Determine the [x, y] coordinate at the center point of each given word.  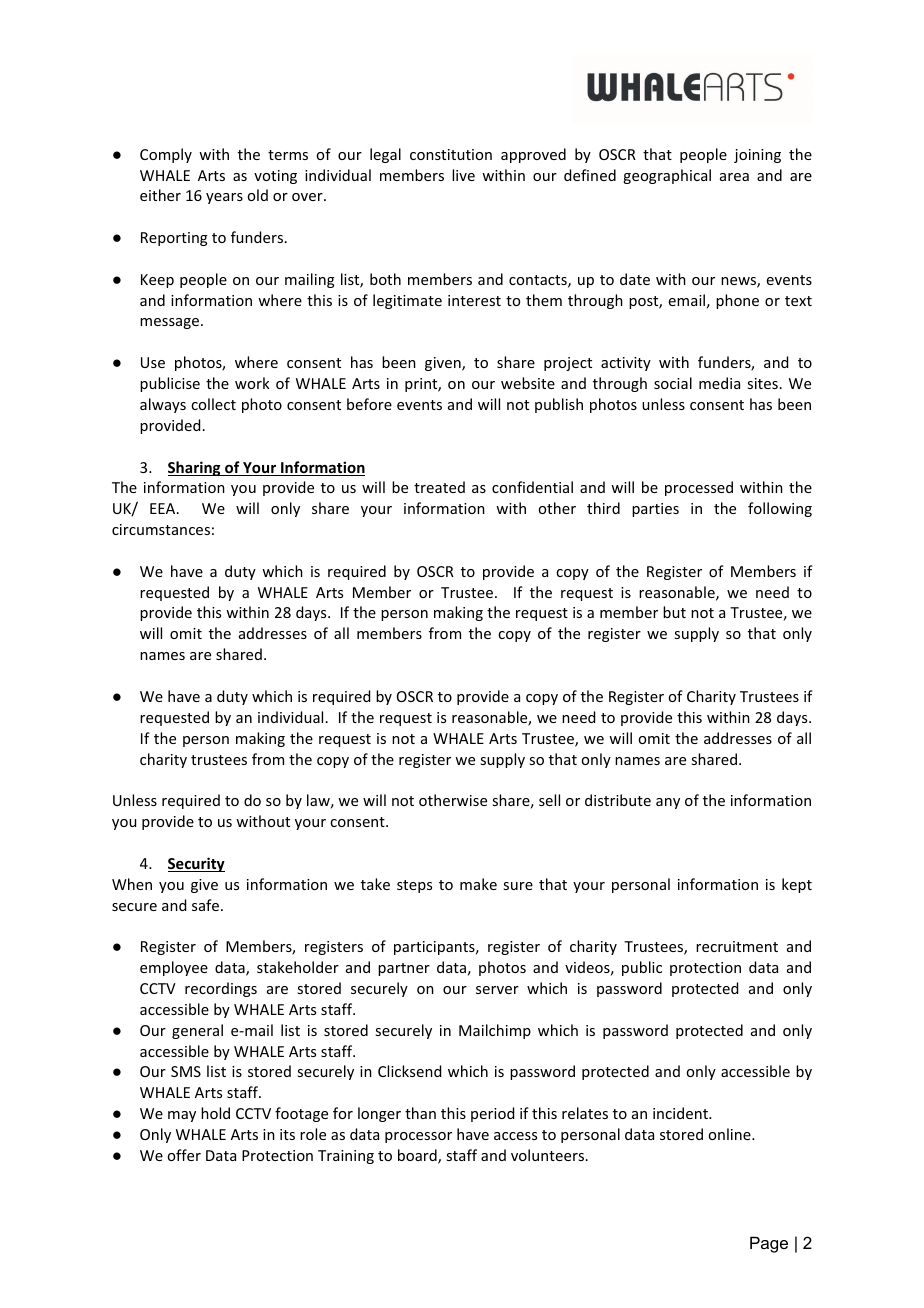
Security [196, 864]
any [668, 803]
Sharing [195, 468]
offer [184, 1155]
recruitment [737, 946]
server [497, 990]
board [418, 1156]
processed [699, 488]
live [463, 175]
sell [549, 800]
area [734, 177]
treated [439, 487]
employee [174, 968]
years [224, 198]
